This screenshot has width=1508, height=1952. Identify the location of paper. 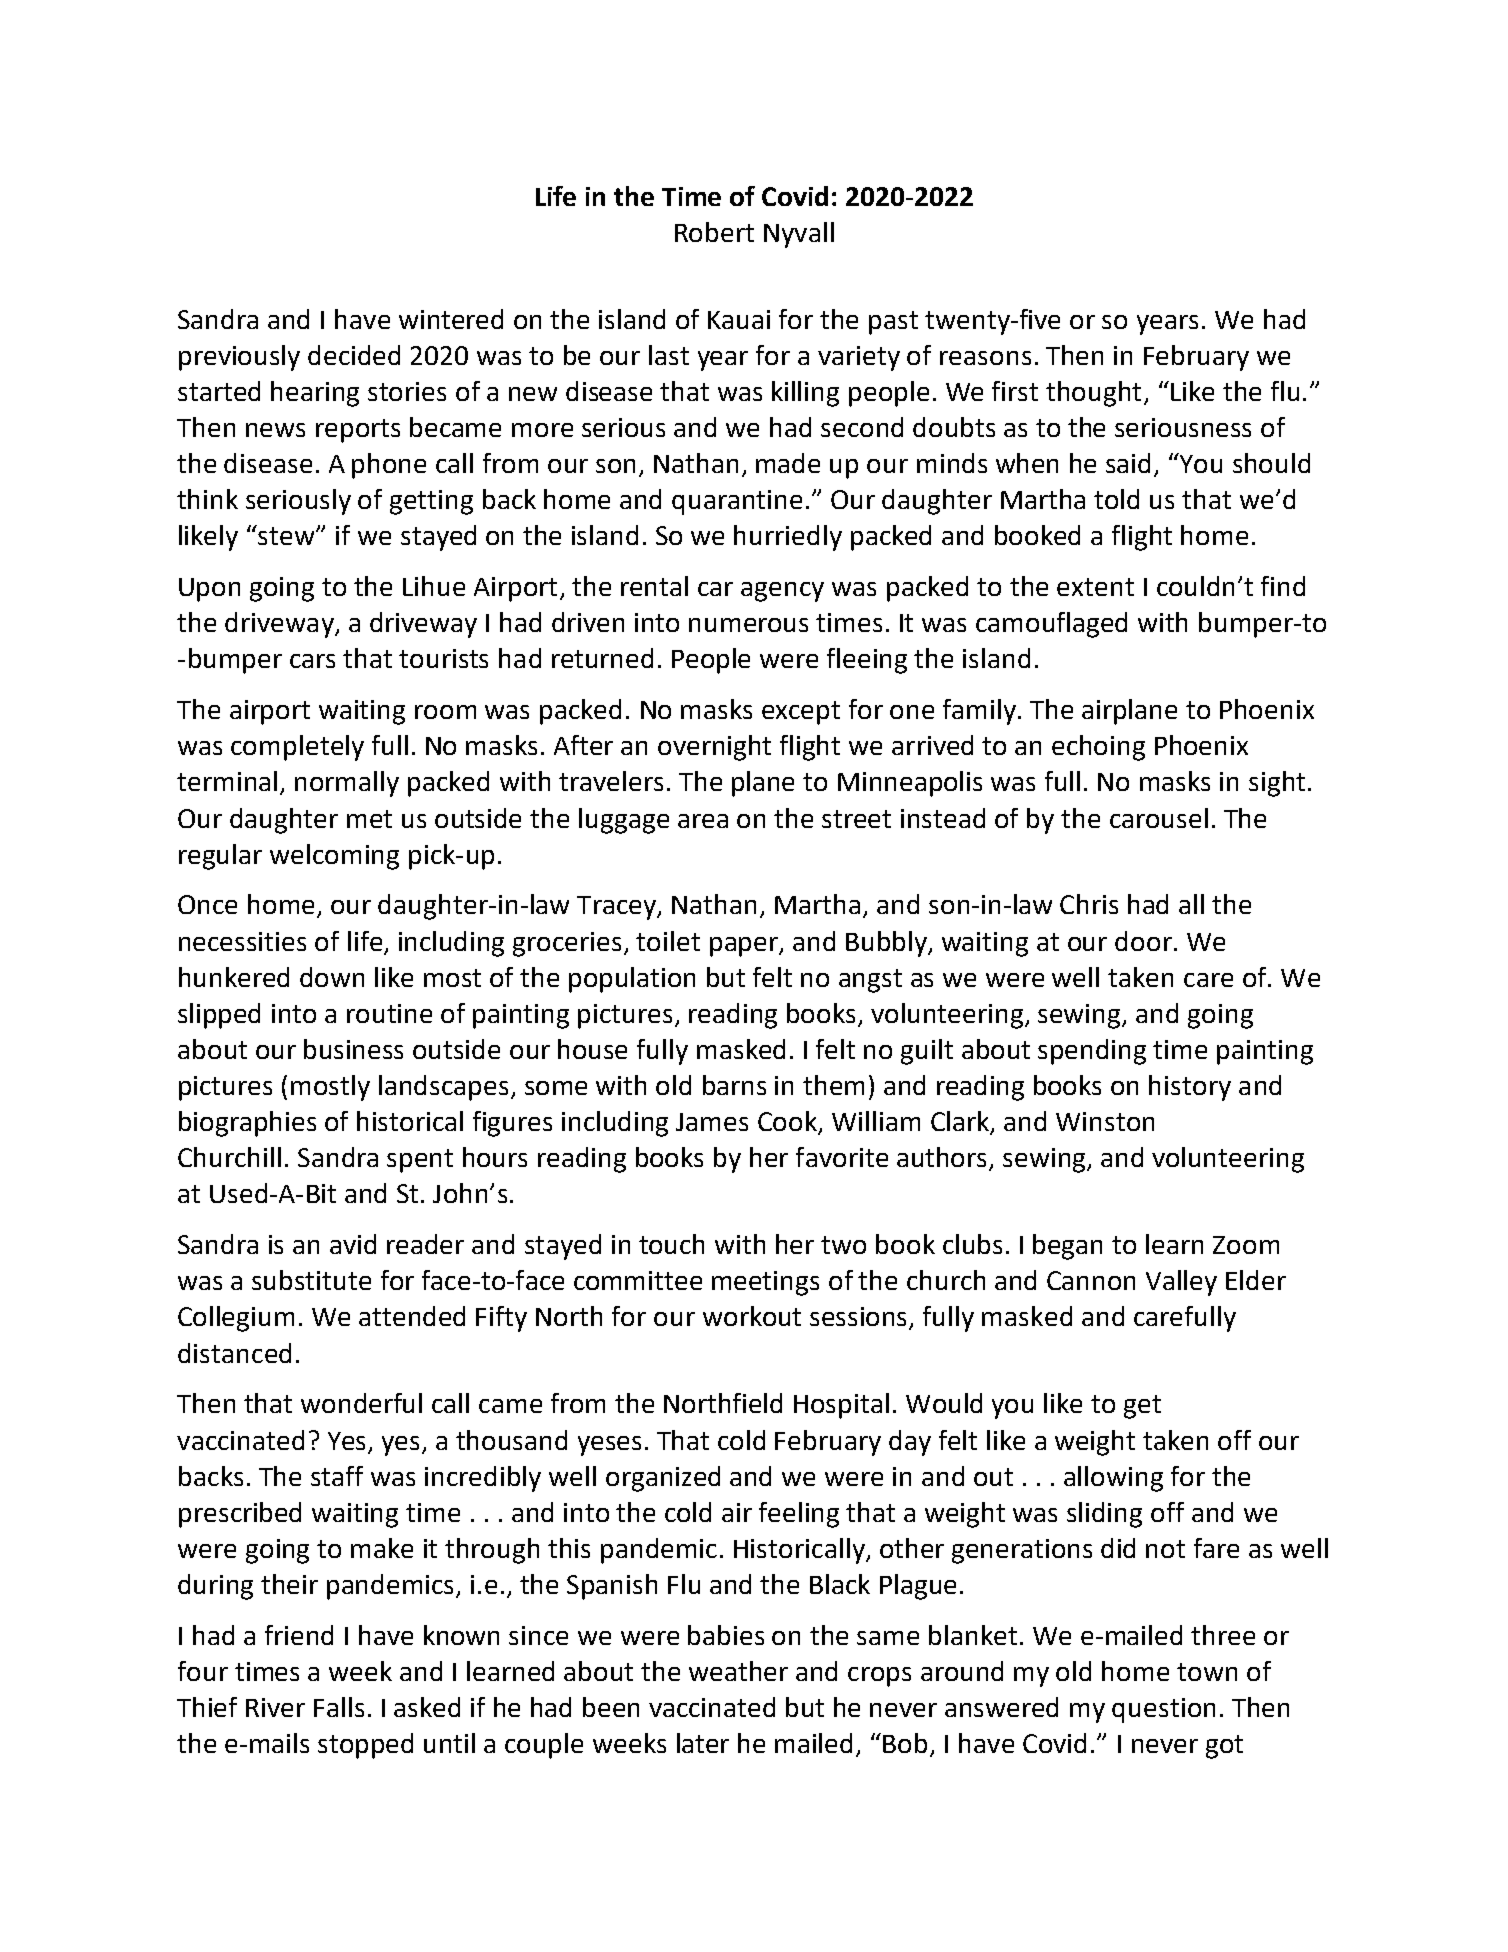
(745, 947).
